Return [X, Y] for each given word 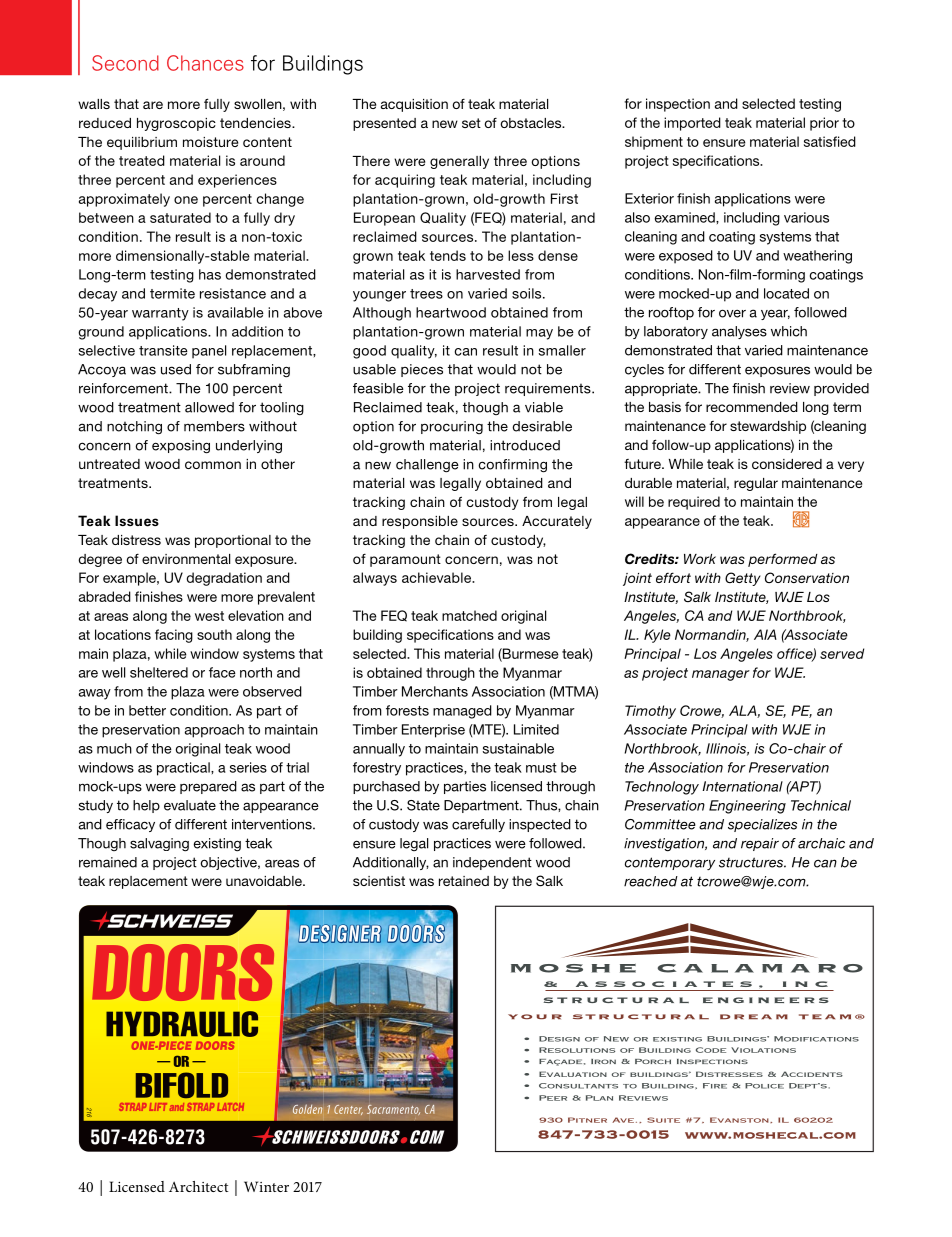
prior [824, 124]
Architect [199, 1186]
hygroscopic [176, 124]
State [423, 805]
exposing [181, 447]
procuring [452, 427]
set [471, 123]
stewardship [768, 427]
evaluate [190, 805]
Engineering [747, 807]
